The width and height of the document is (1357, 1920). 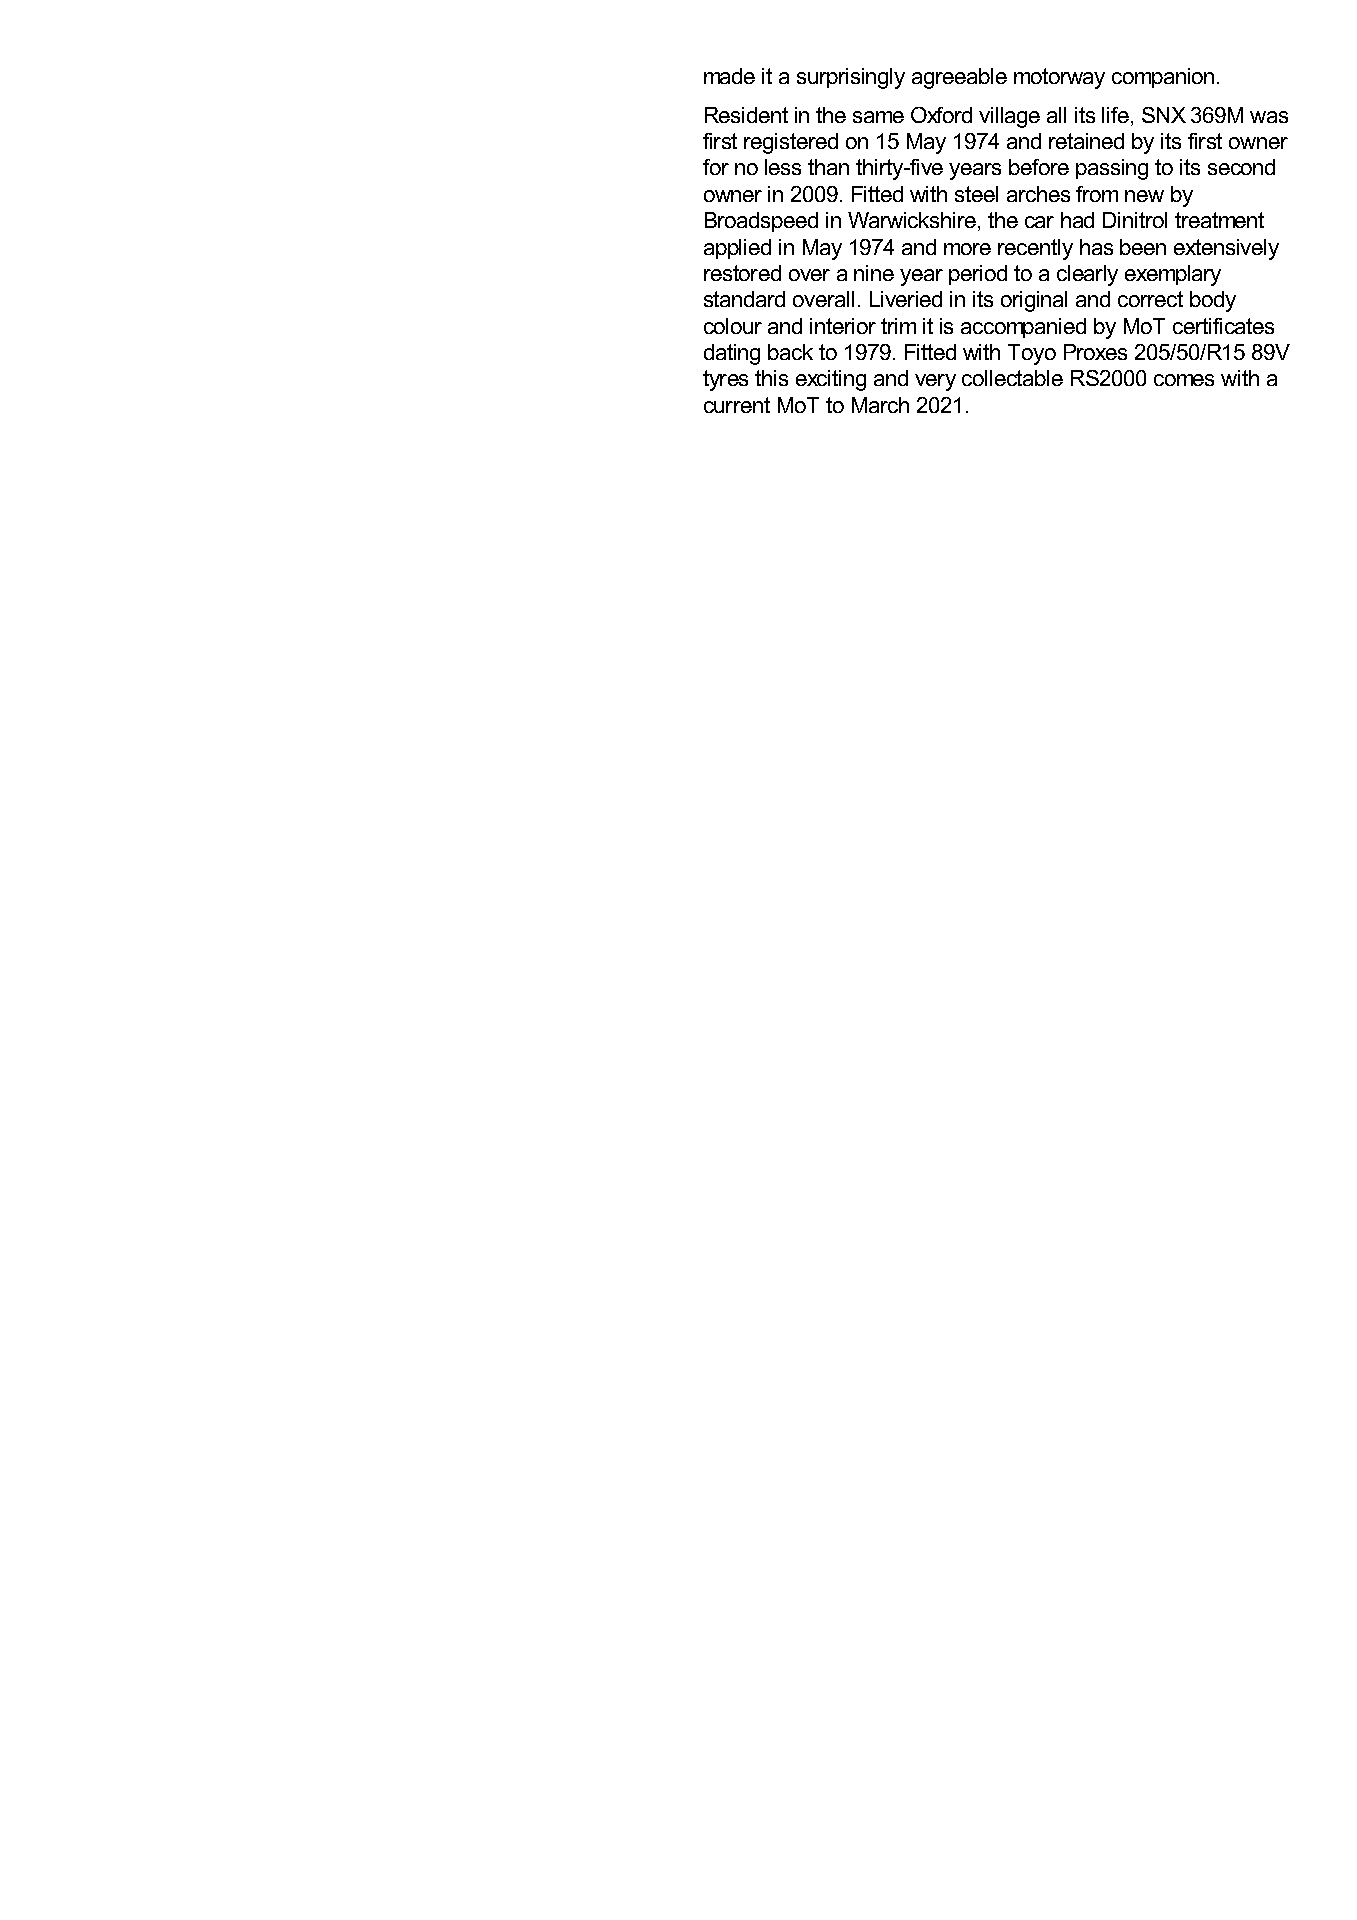 I want to click on companion, so click(x=1163, y=78).
